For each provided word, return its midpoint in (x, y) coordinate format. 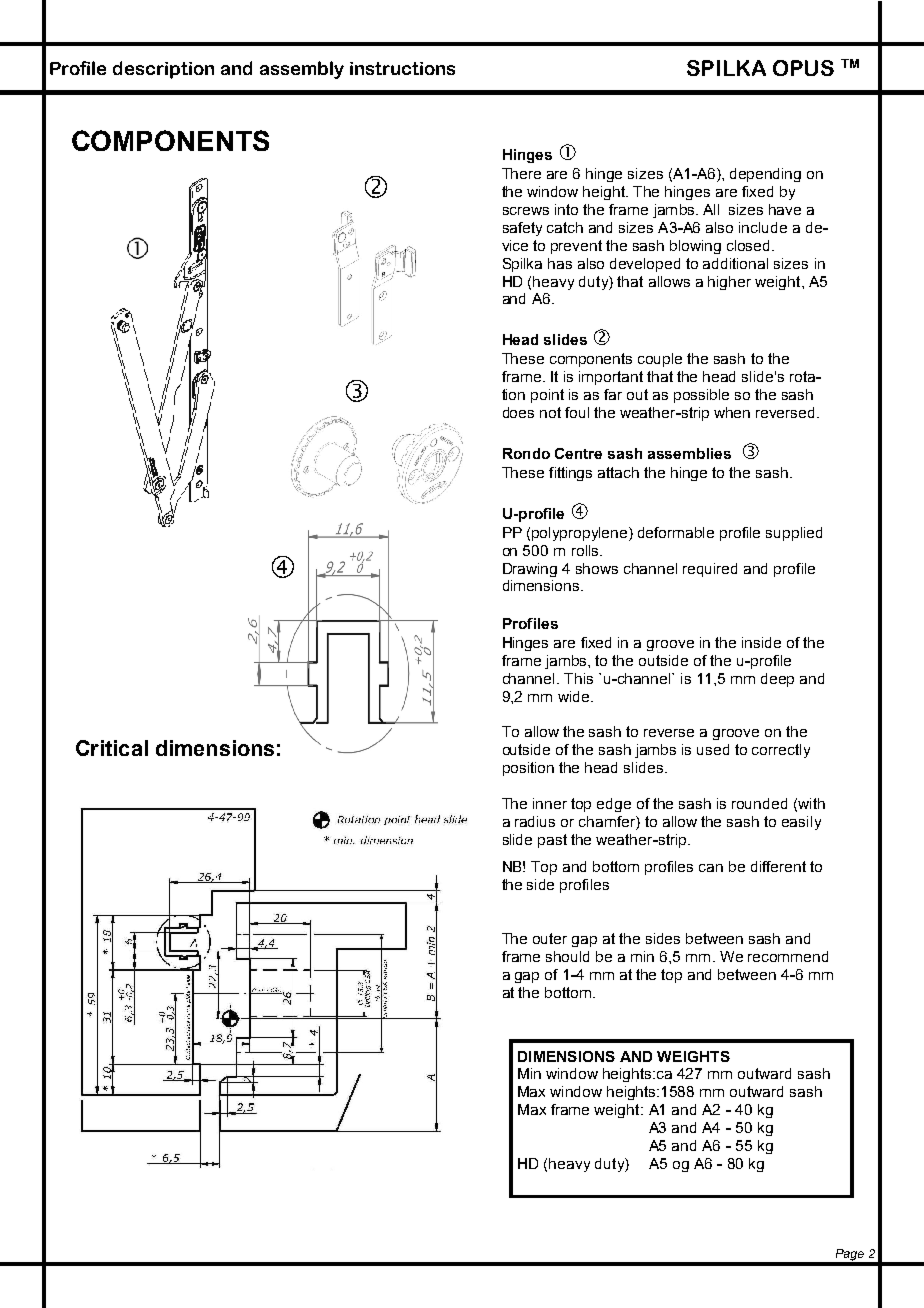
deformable (676, 532)
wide (573, 696)
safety (522, 229)
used (713, 749)
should (567, 956)
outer (550, 938)
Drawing (530, 570)
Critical (112, 748)
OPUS (803, 68)
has (560, 263)
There (521, 173)
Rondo (526, 453)
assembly (302, 70)
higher (729, 283)
